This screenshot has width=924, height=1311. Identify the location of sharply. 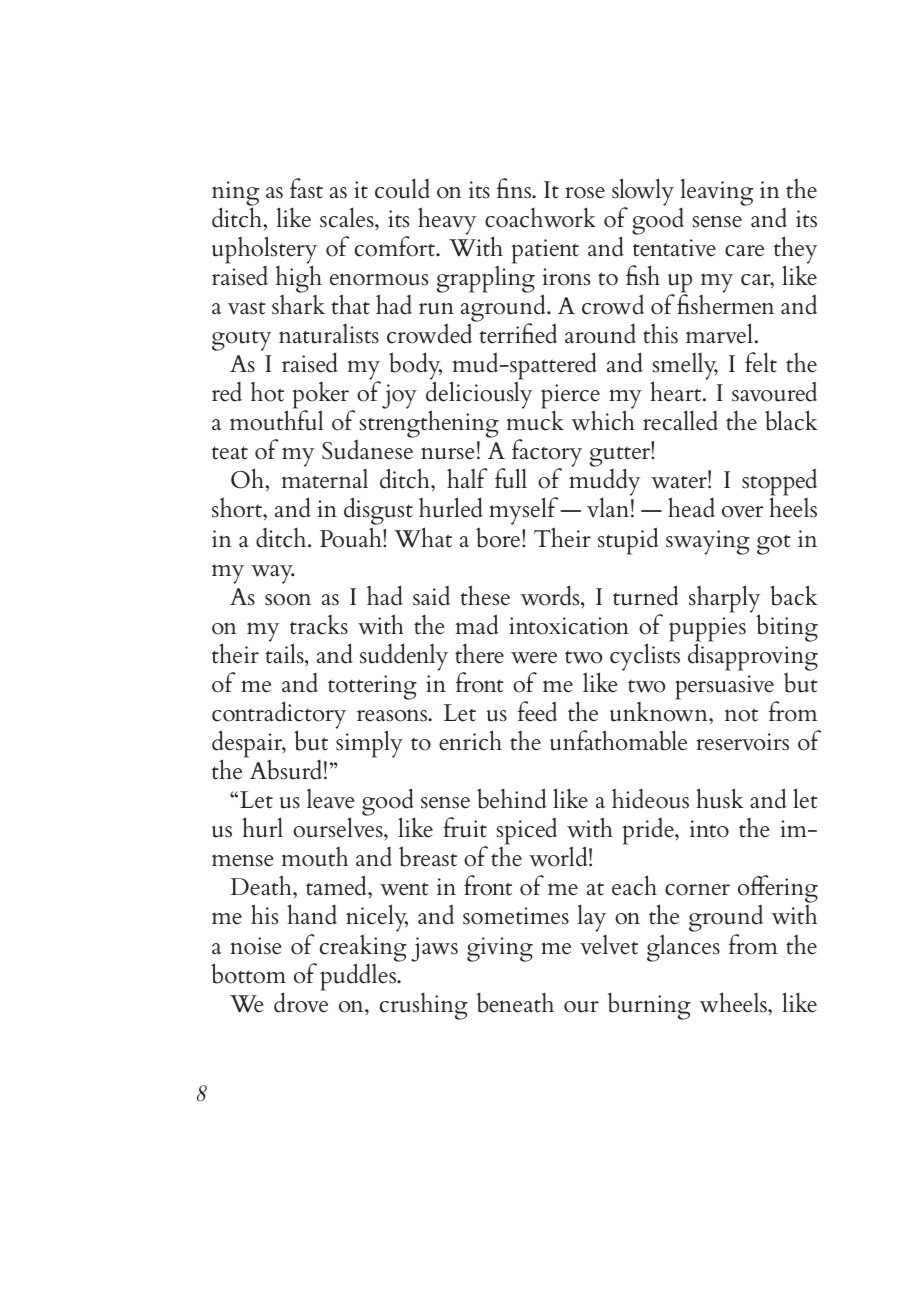
(724, 600).
